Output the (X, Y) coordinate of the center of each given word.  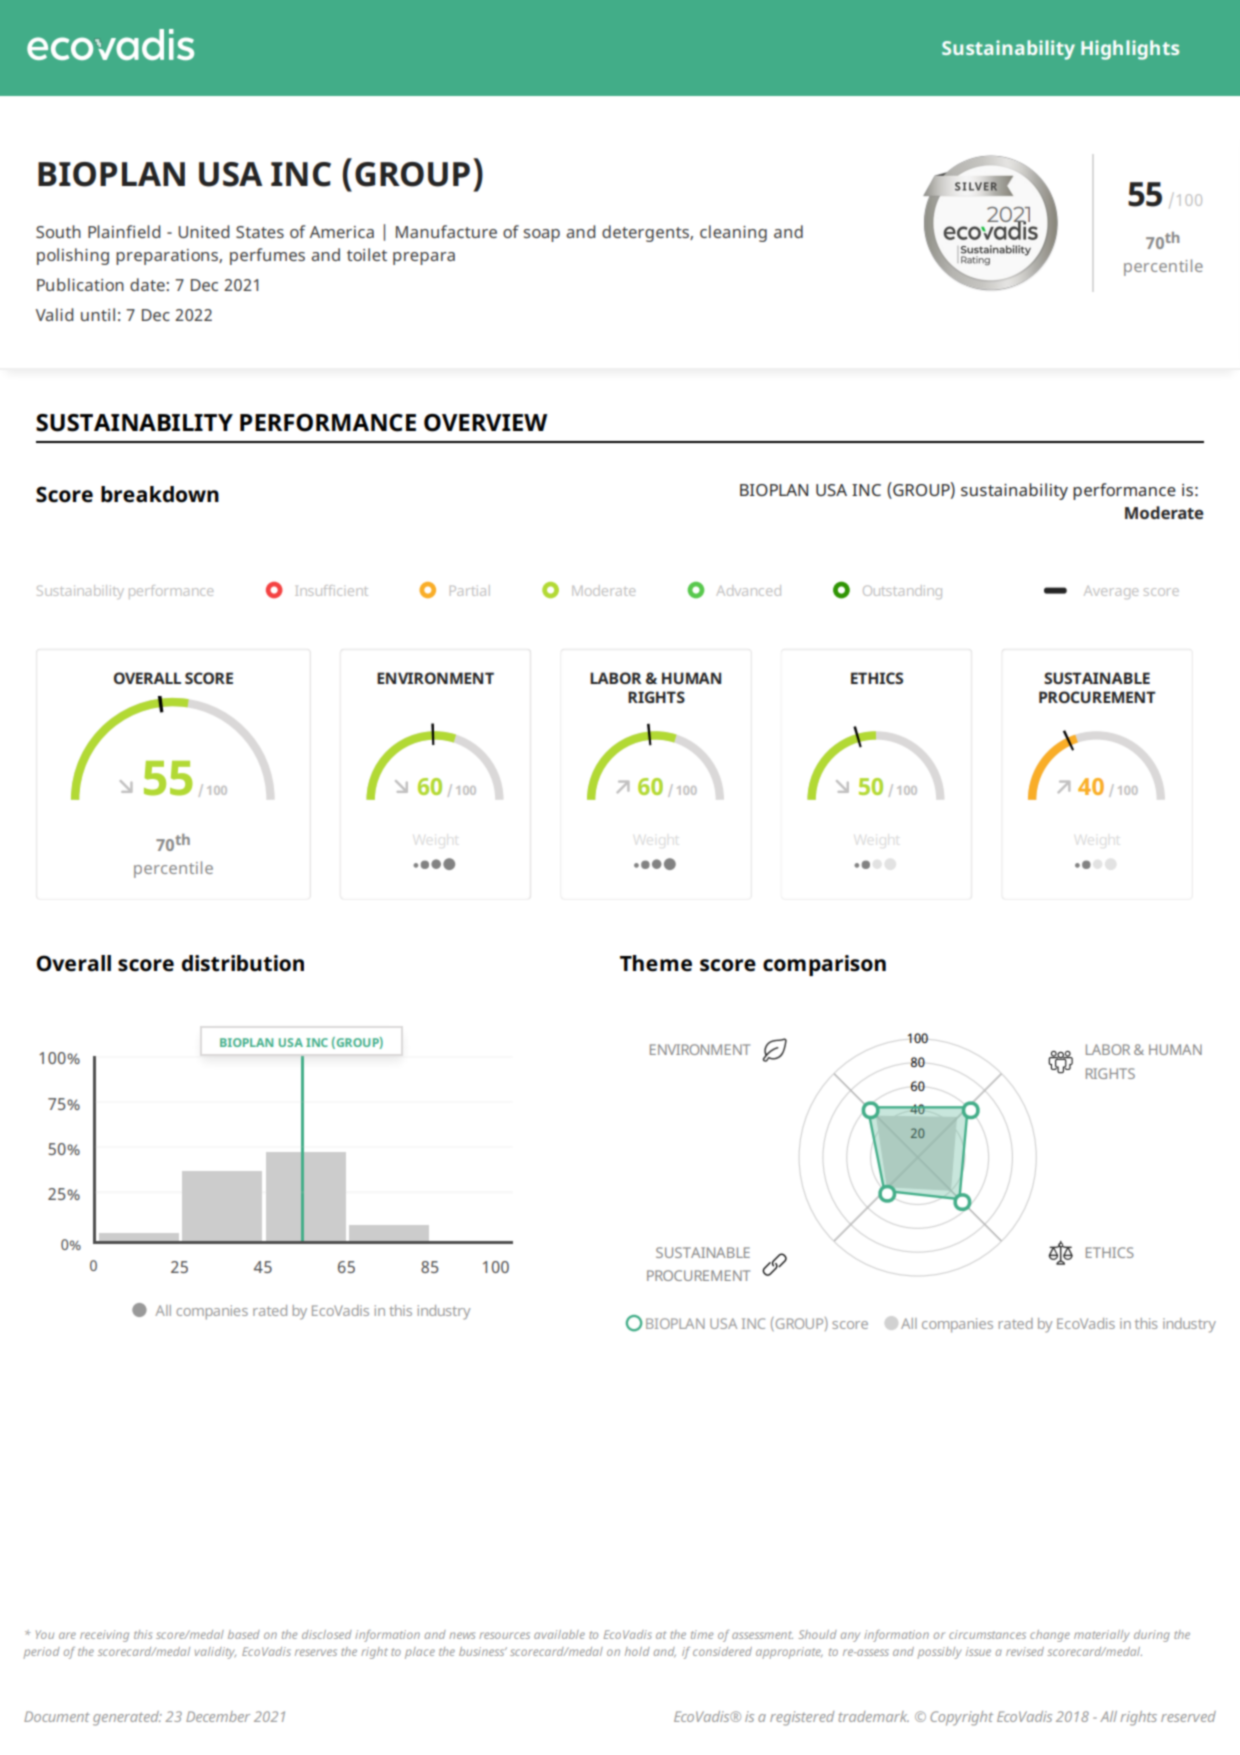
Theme (656, 963)
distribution (243, 963)
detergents (646, 233)
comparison (824, 965)
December (218, 1716)
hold (637, 1651)
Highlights (1130, 50)
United (203, 231)
